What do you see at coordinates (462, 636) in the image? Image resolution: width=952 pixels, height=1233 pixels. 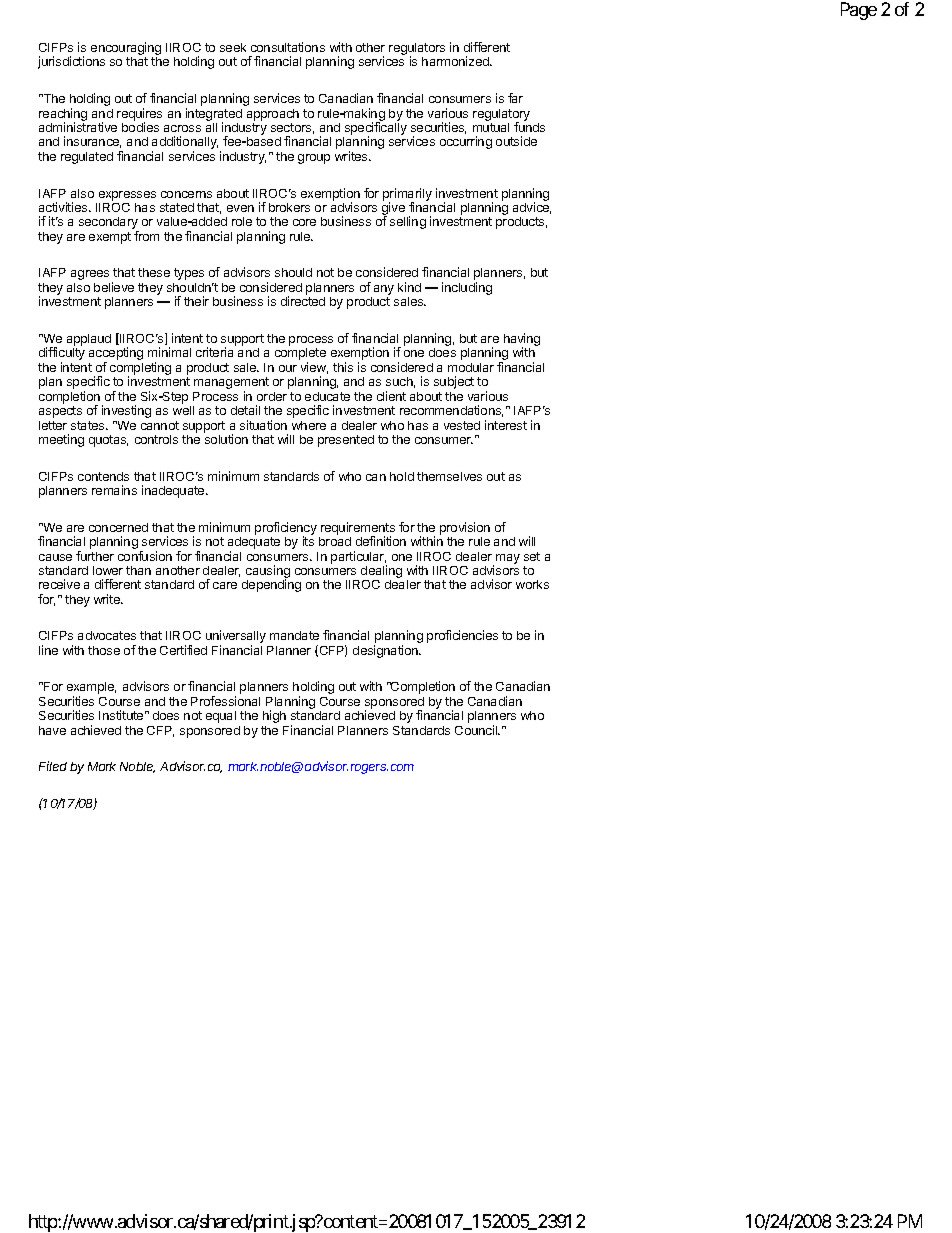 I see `proficiencies` at bounding box center [462, 636].
